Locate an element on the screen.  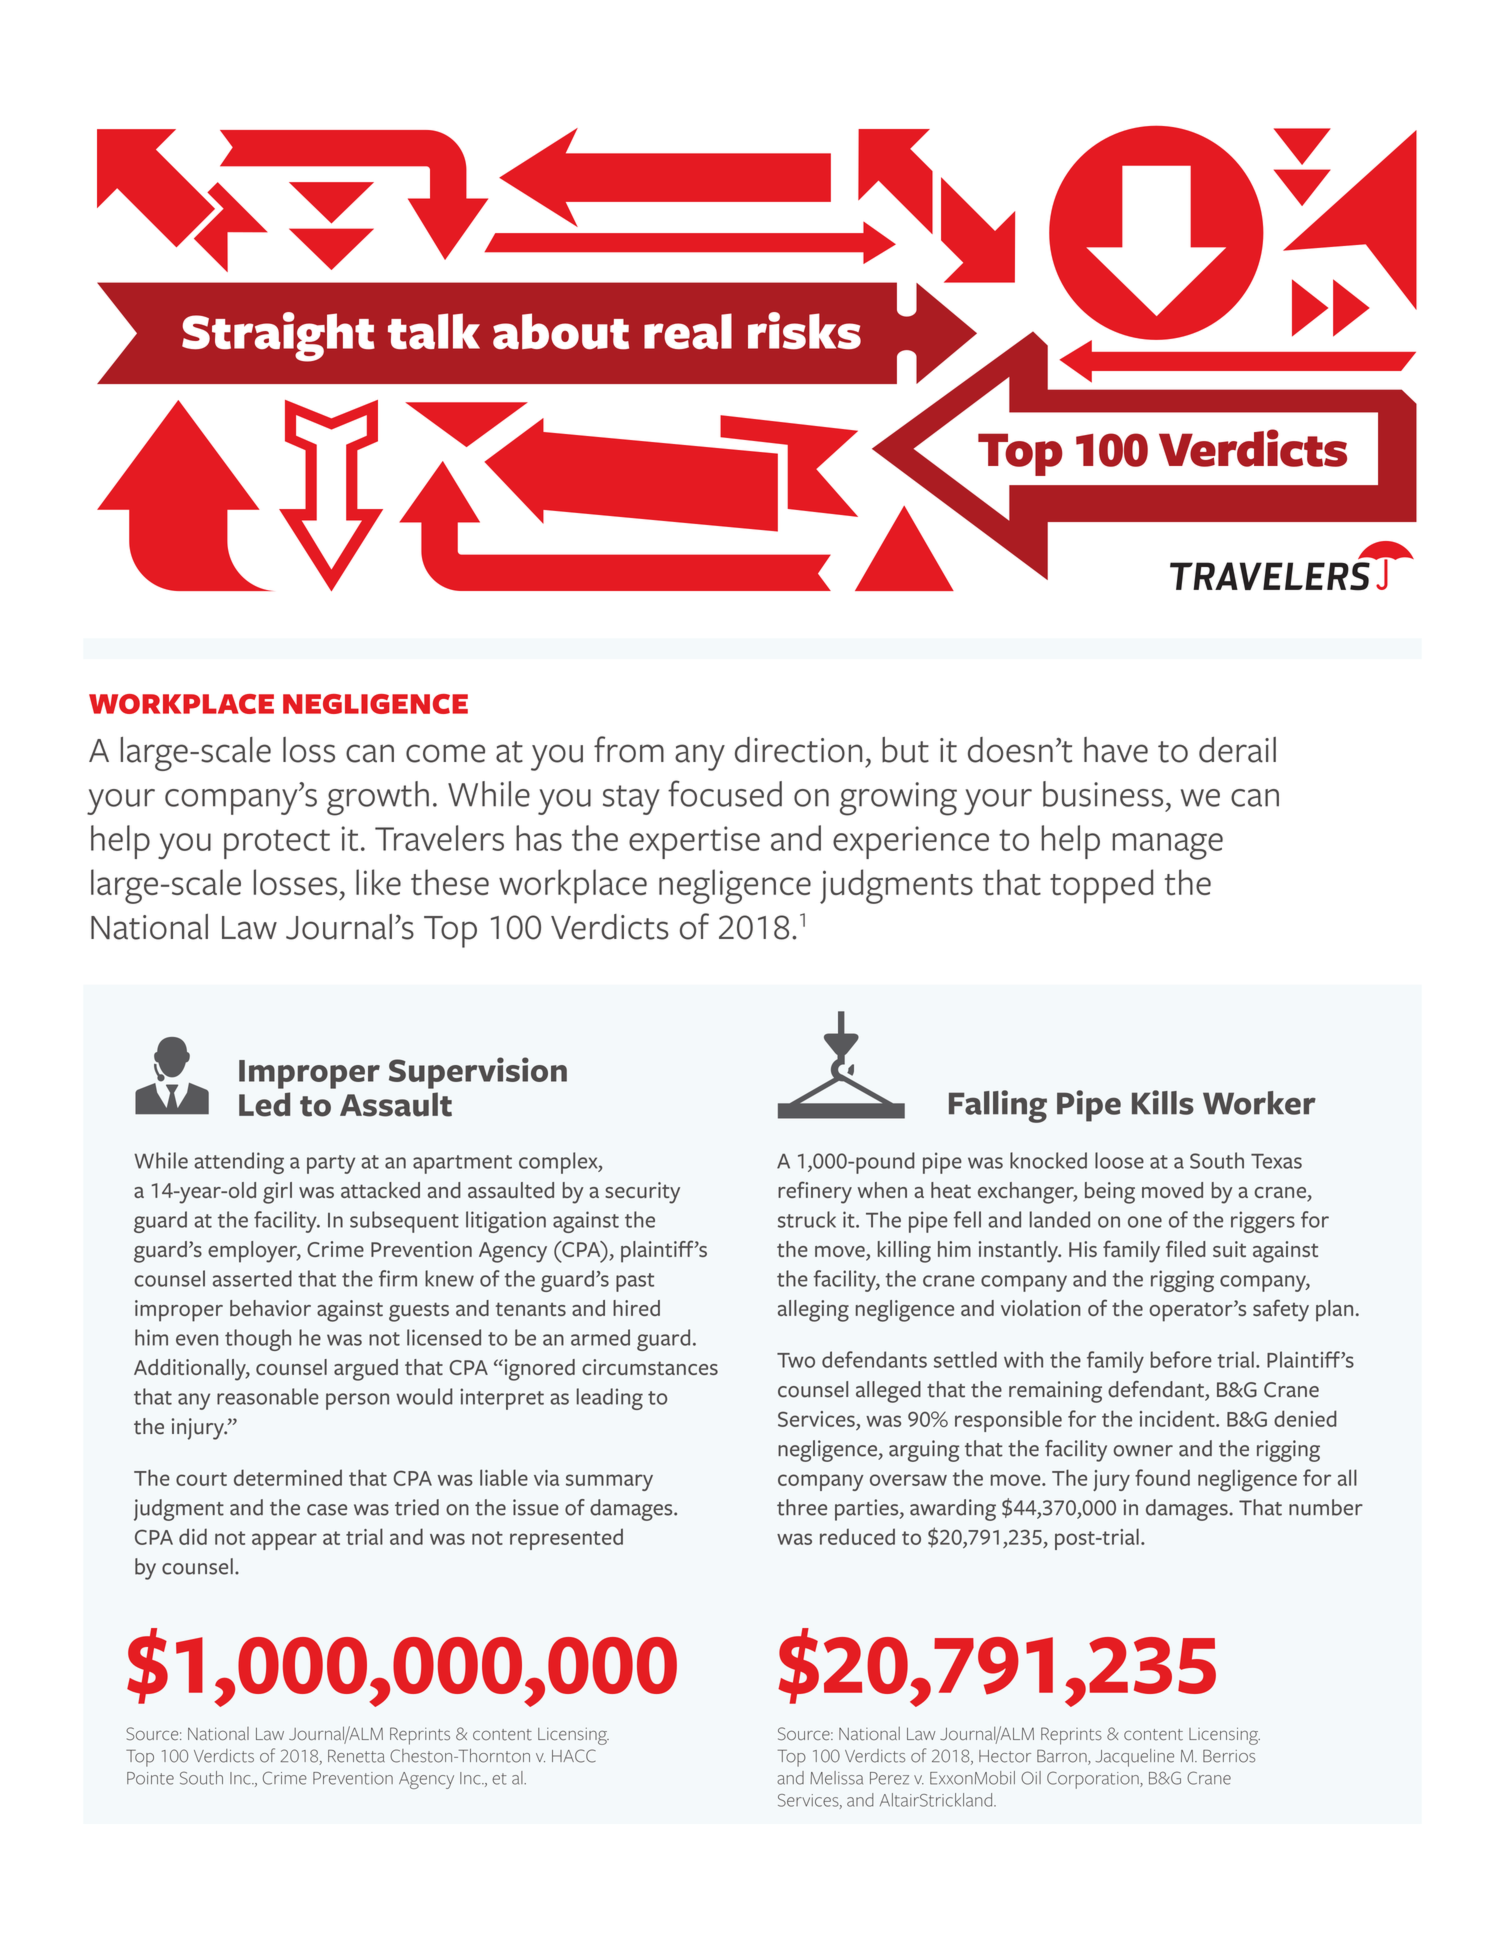
real is located at coordinates (688, 331).
